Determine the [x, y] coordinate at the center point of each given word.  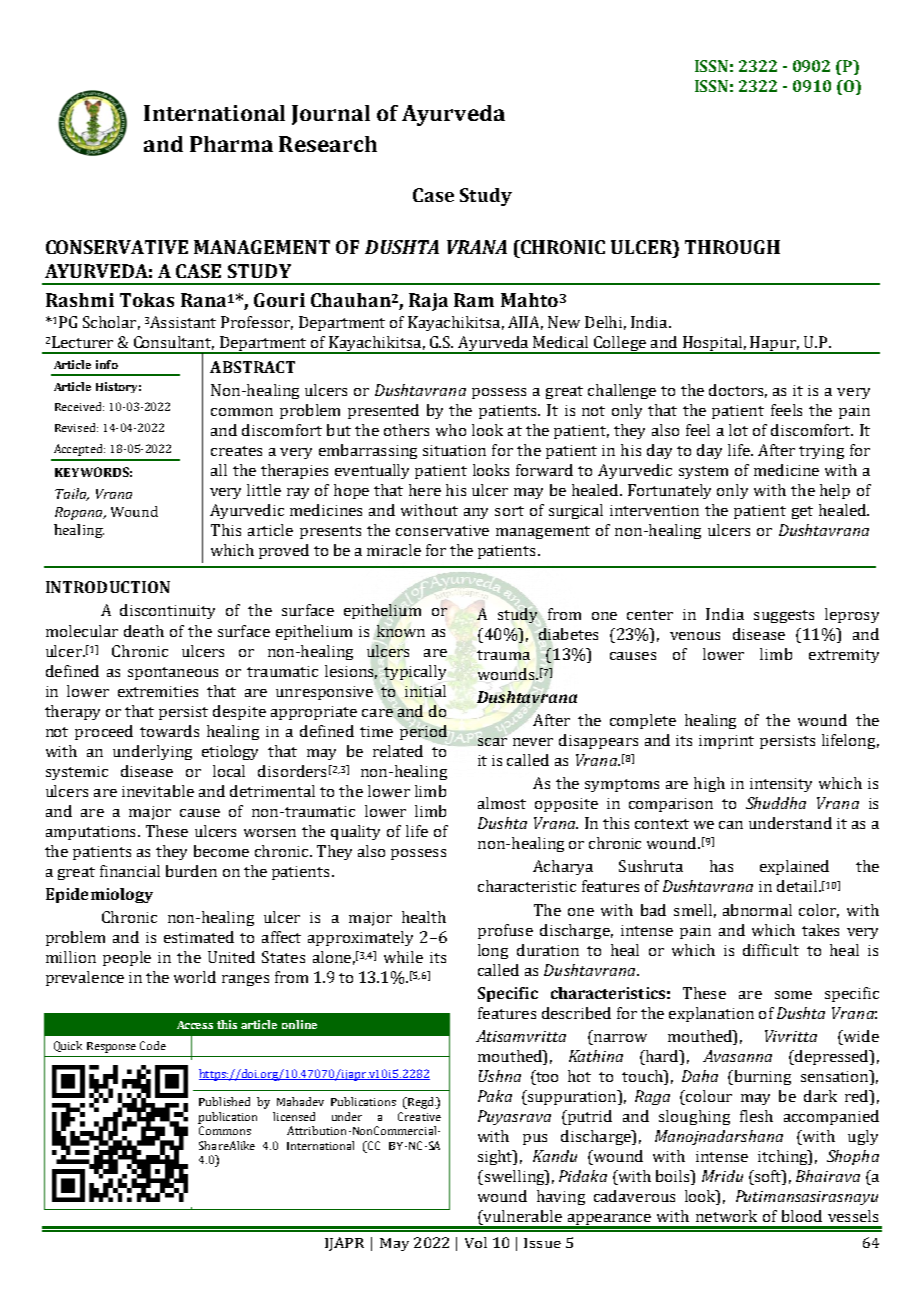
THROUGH [732, 247]
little [264, 490]
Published [224, 1101]
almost [502, 803]
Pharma [231, 144]
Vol [476, 1242]
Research [328, 144]
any [476, 513]
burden [191, 871]
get [802, 512]
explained [794, 867]
